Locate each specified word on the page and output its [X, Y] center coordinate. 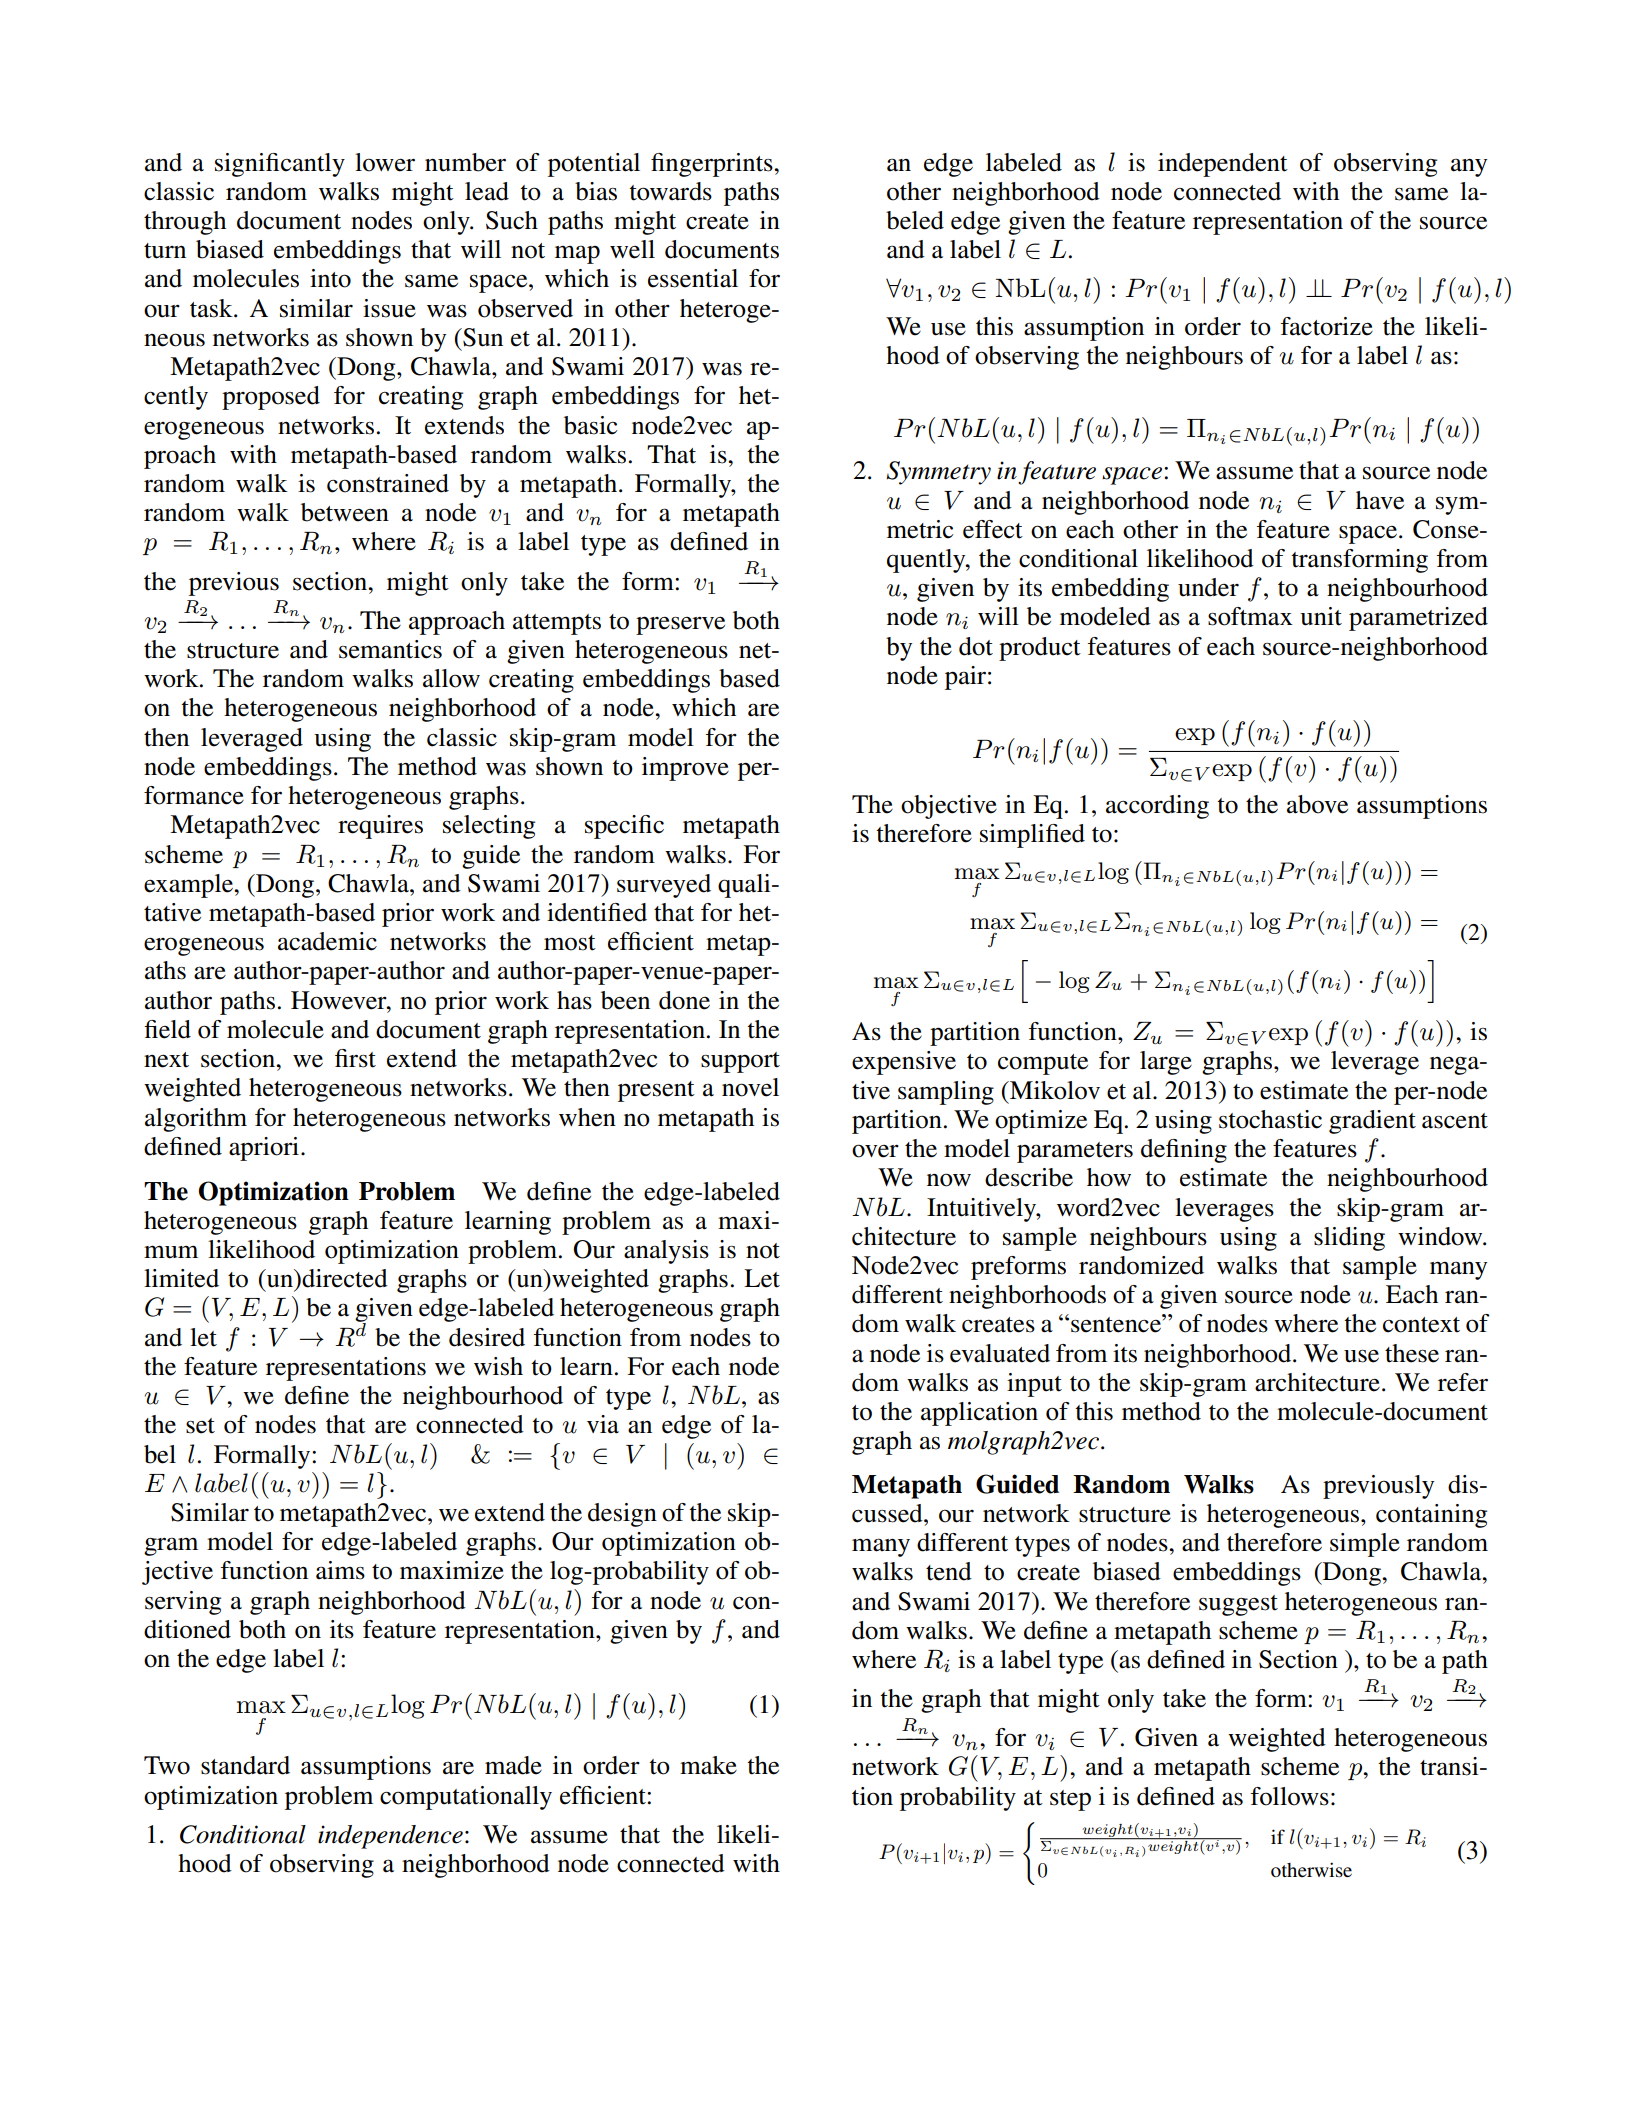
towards [670, 191]
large [1166, 1063]
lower [385, 162]
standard [245, 1765]
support [740, 1062]
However [340, 1000]
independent [1223, 165]
